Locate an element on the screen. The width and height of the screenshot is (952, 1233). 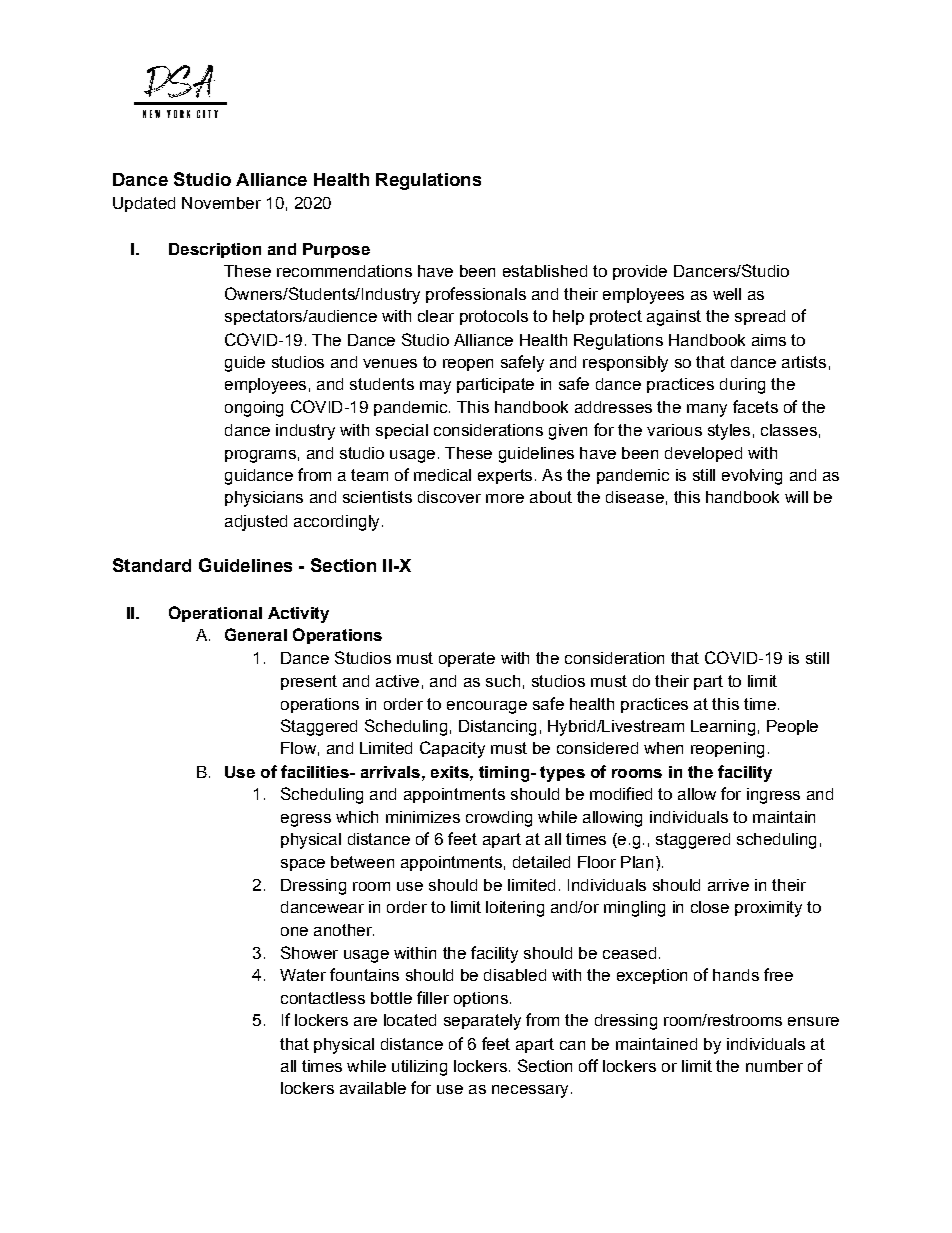
Description is located at coordinates (215, 250).
